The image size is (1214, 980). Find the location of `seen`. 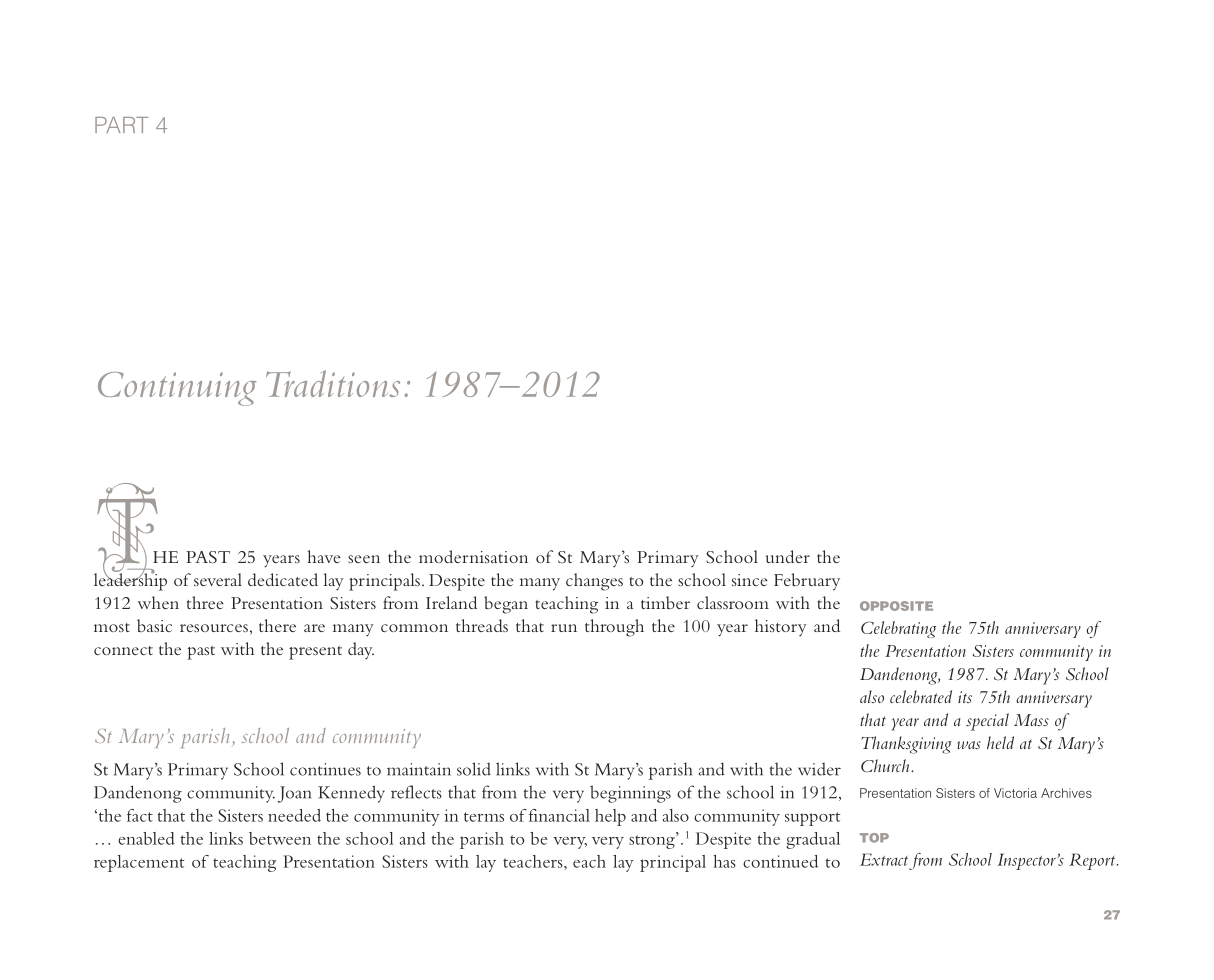

seen is located at coordinates (364, 559).
